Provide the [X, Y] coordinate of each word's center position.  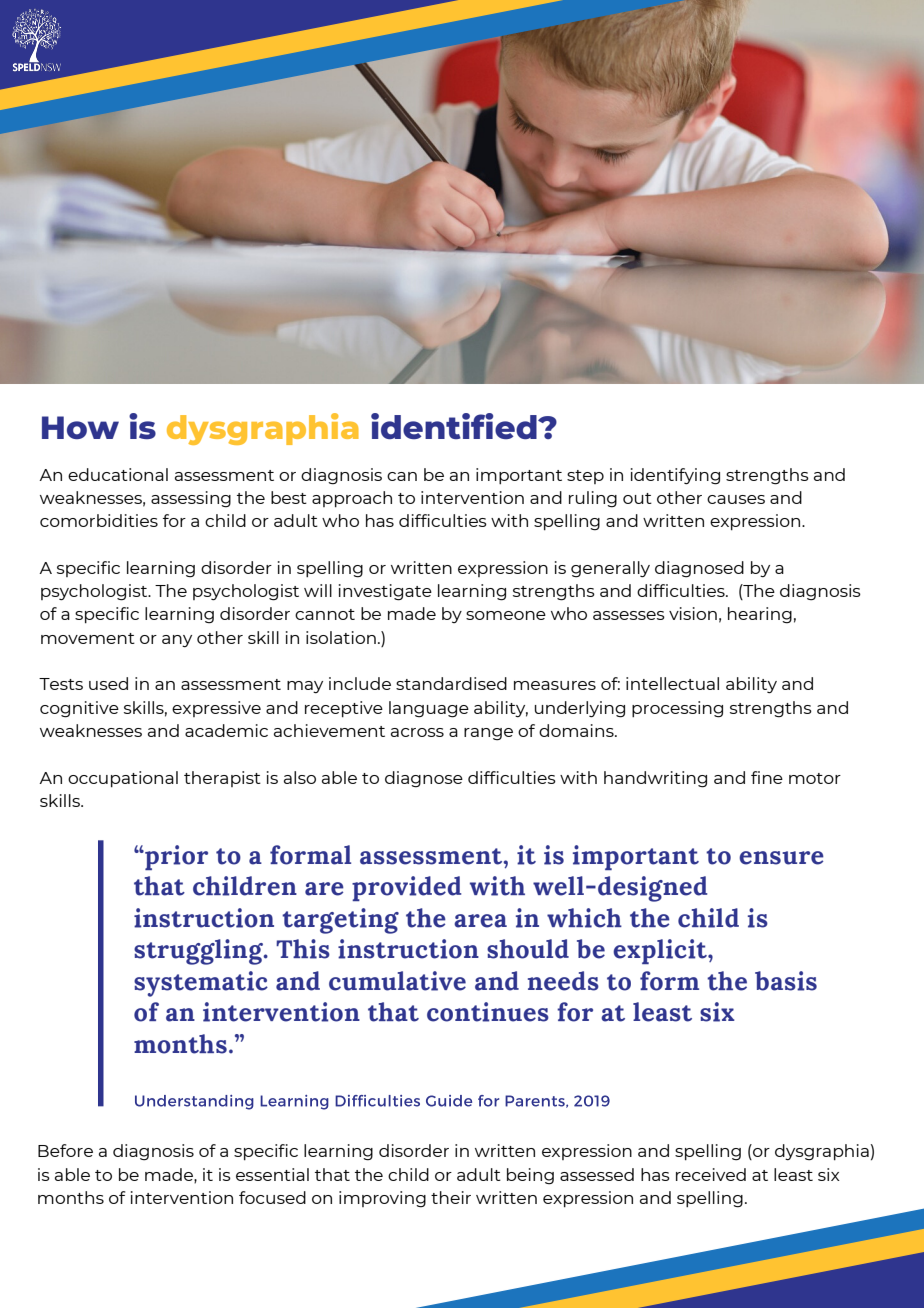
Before [65, 1150]
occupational [123, 779]
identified [455, 426]
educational [118, 474]
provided [406, 888]
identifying [675, 476]
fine [767, 777]
